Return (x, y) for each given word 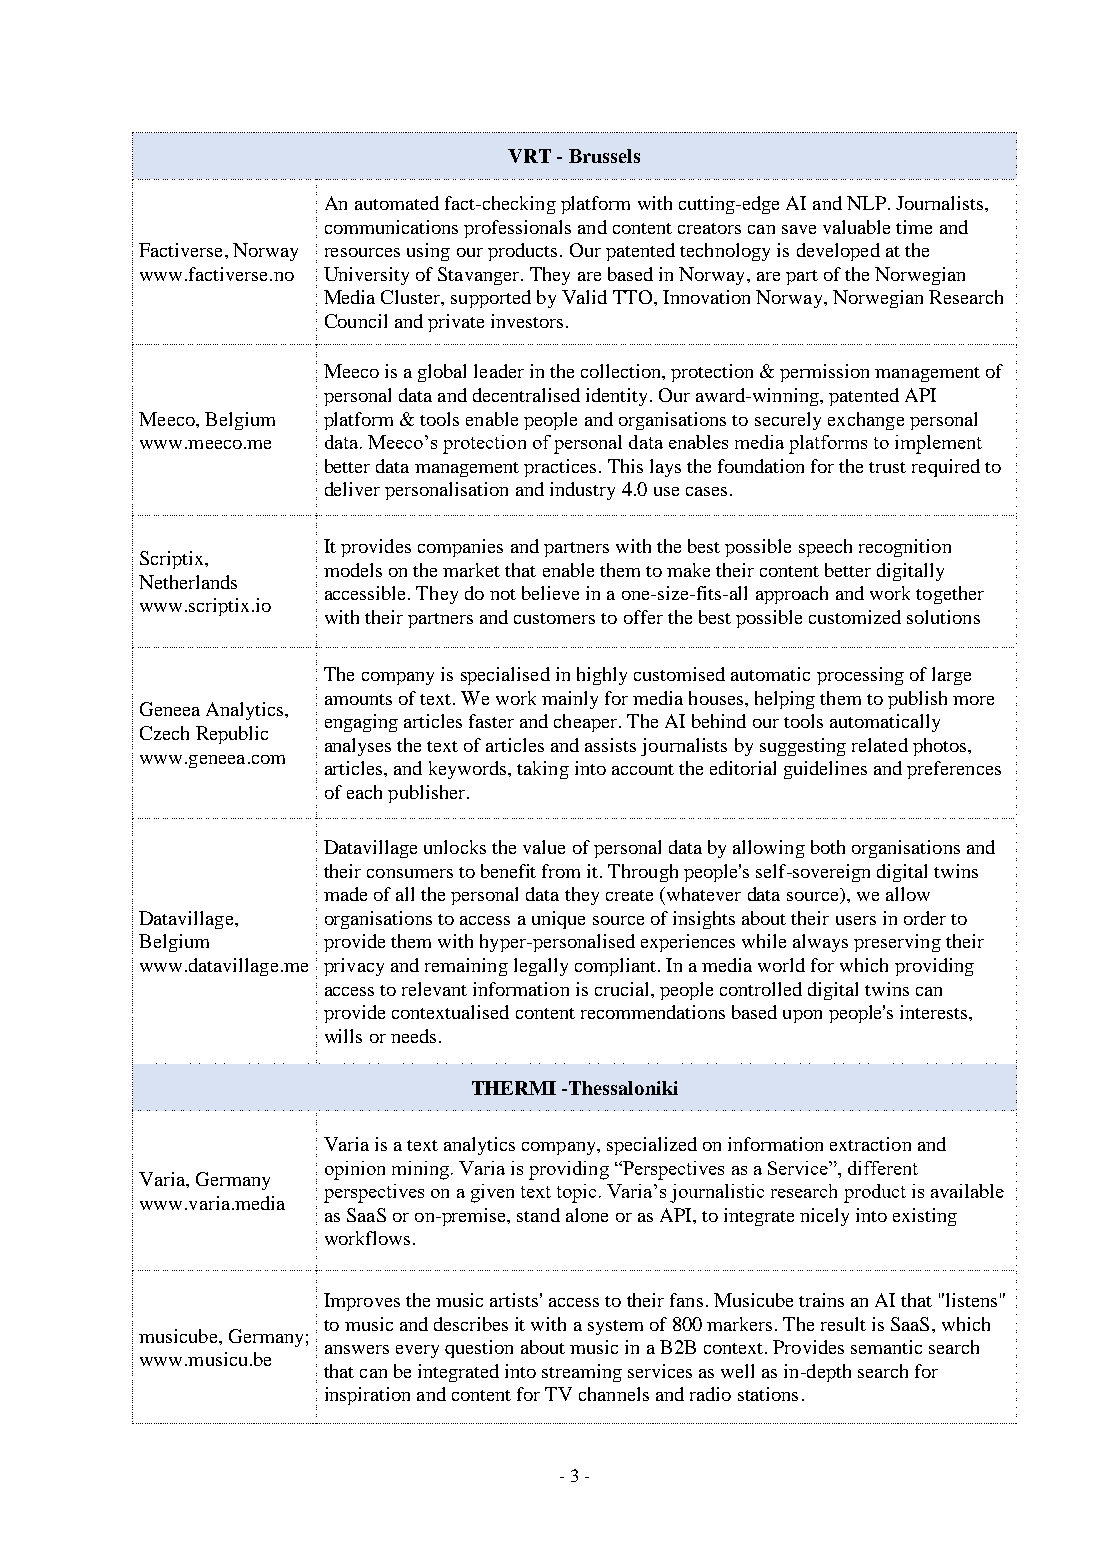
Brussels (604, 156)
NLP (866, 203)
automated (397, 203)
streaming (582, 1373)
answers (357, 1349)
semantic (886, 1347)
